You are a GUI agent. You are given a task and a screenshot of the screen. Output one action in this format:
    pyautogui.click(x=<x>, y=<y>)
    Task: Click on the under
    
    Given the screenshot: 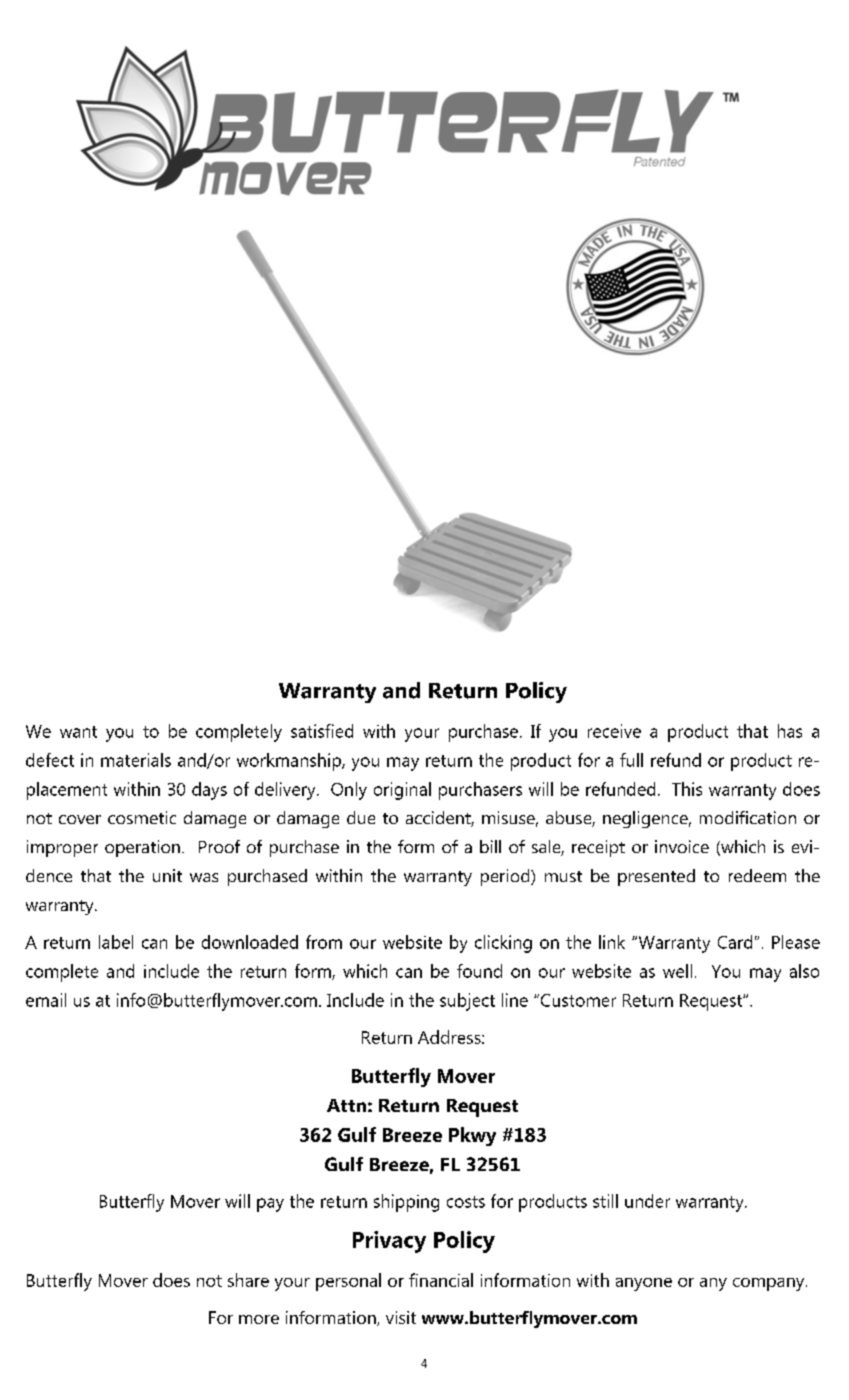 What is the action you would take?
    pyautogui.click(x=647, y=1201)
